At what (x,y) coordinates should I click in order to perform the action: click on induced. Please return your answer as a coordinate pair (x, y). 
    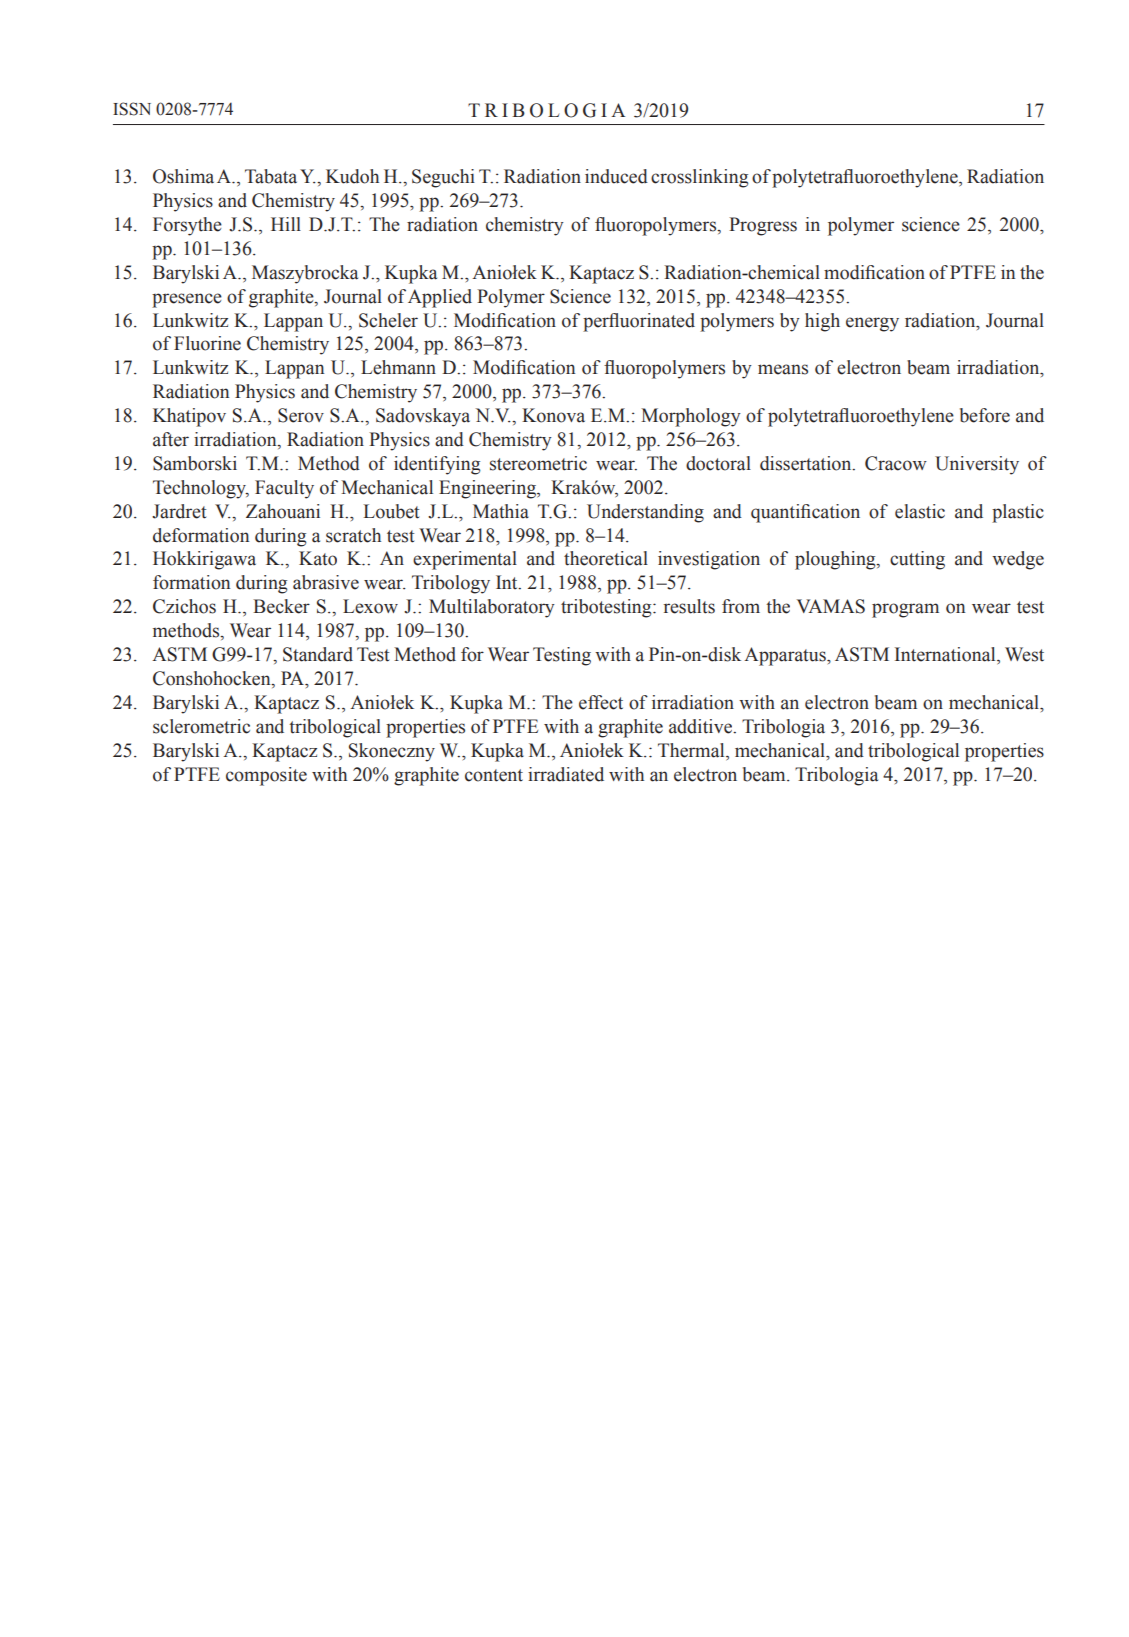
    Looking at the image, I should click on (616, 176).
